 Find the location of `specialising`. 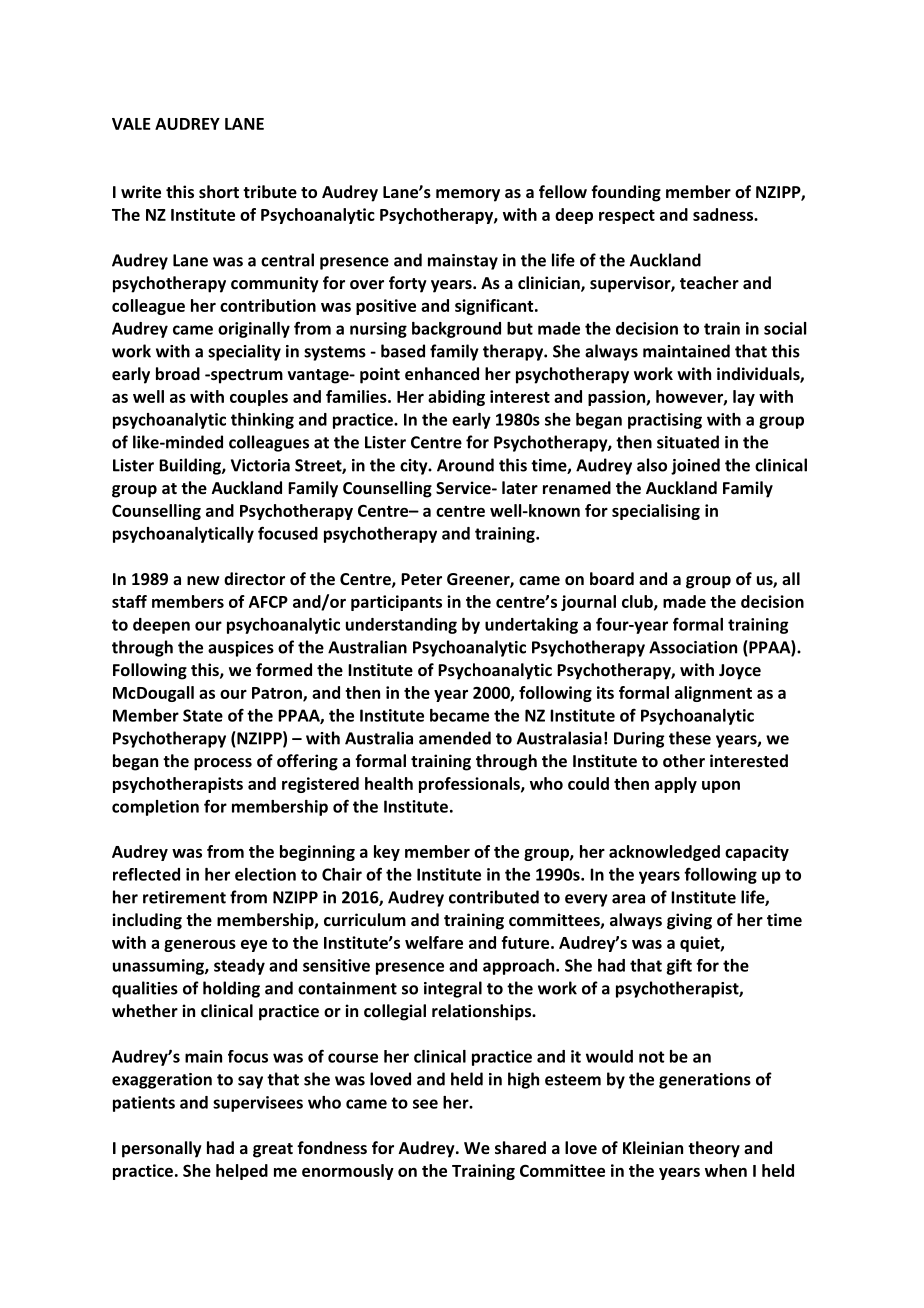

specialising is located at coordinates (656, 512).
